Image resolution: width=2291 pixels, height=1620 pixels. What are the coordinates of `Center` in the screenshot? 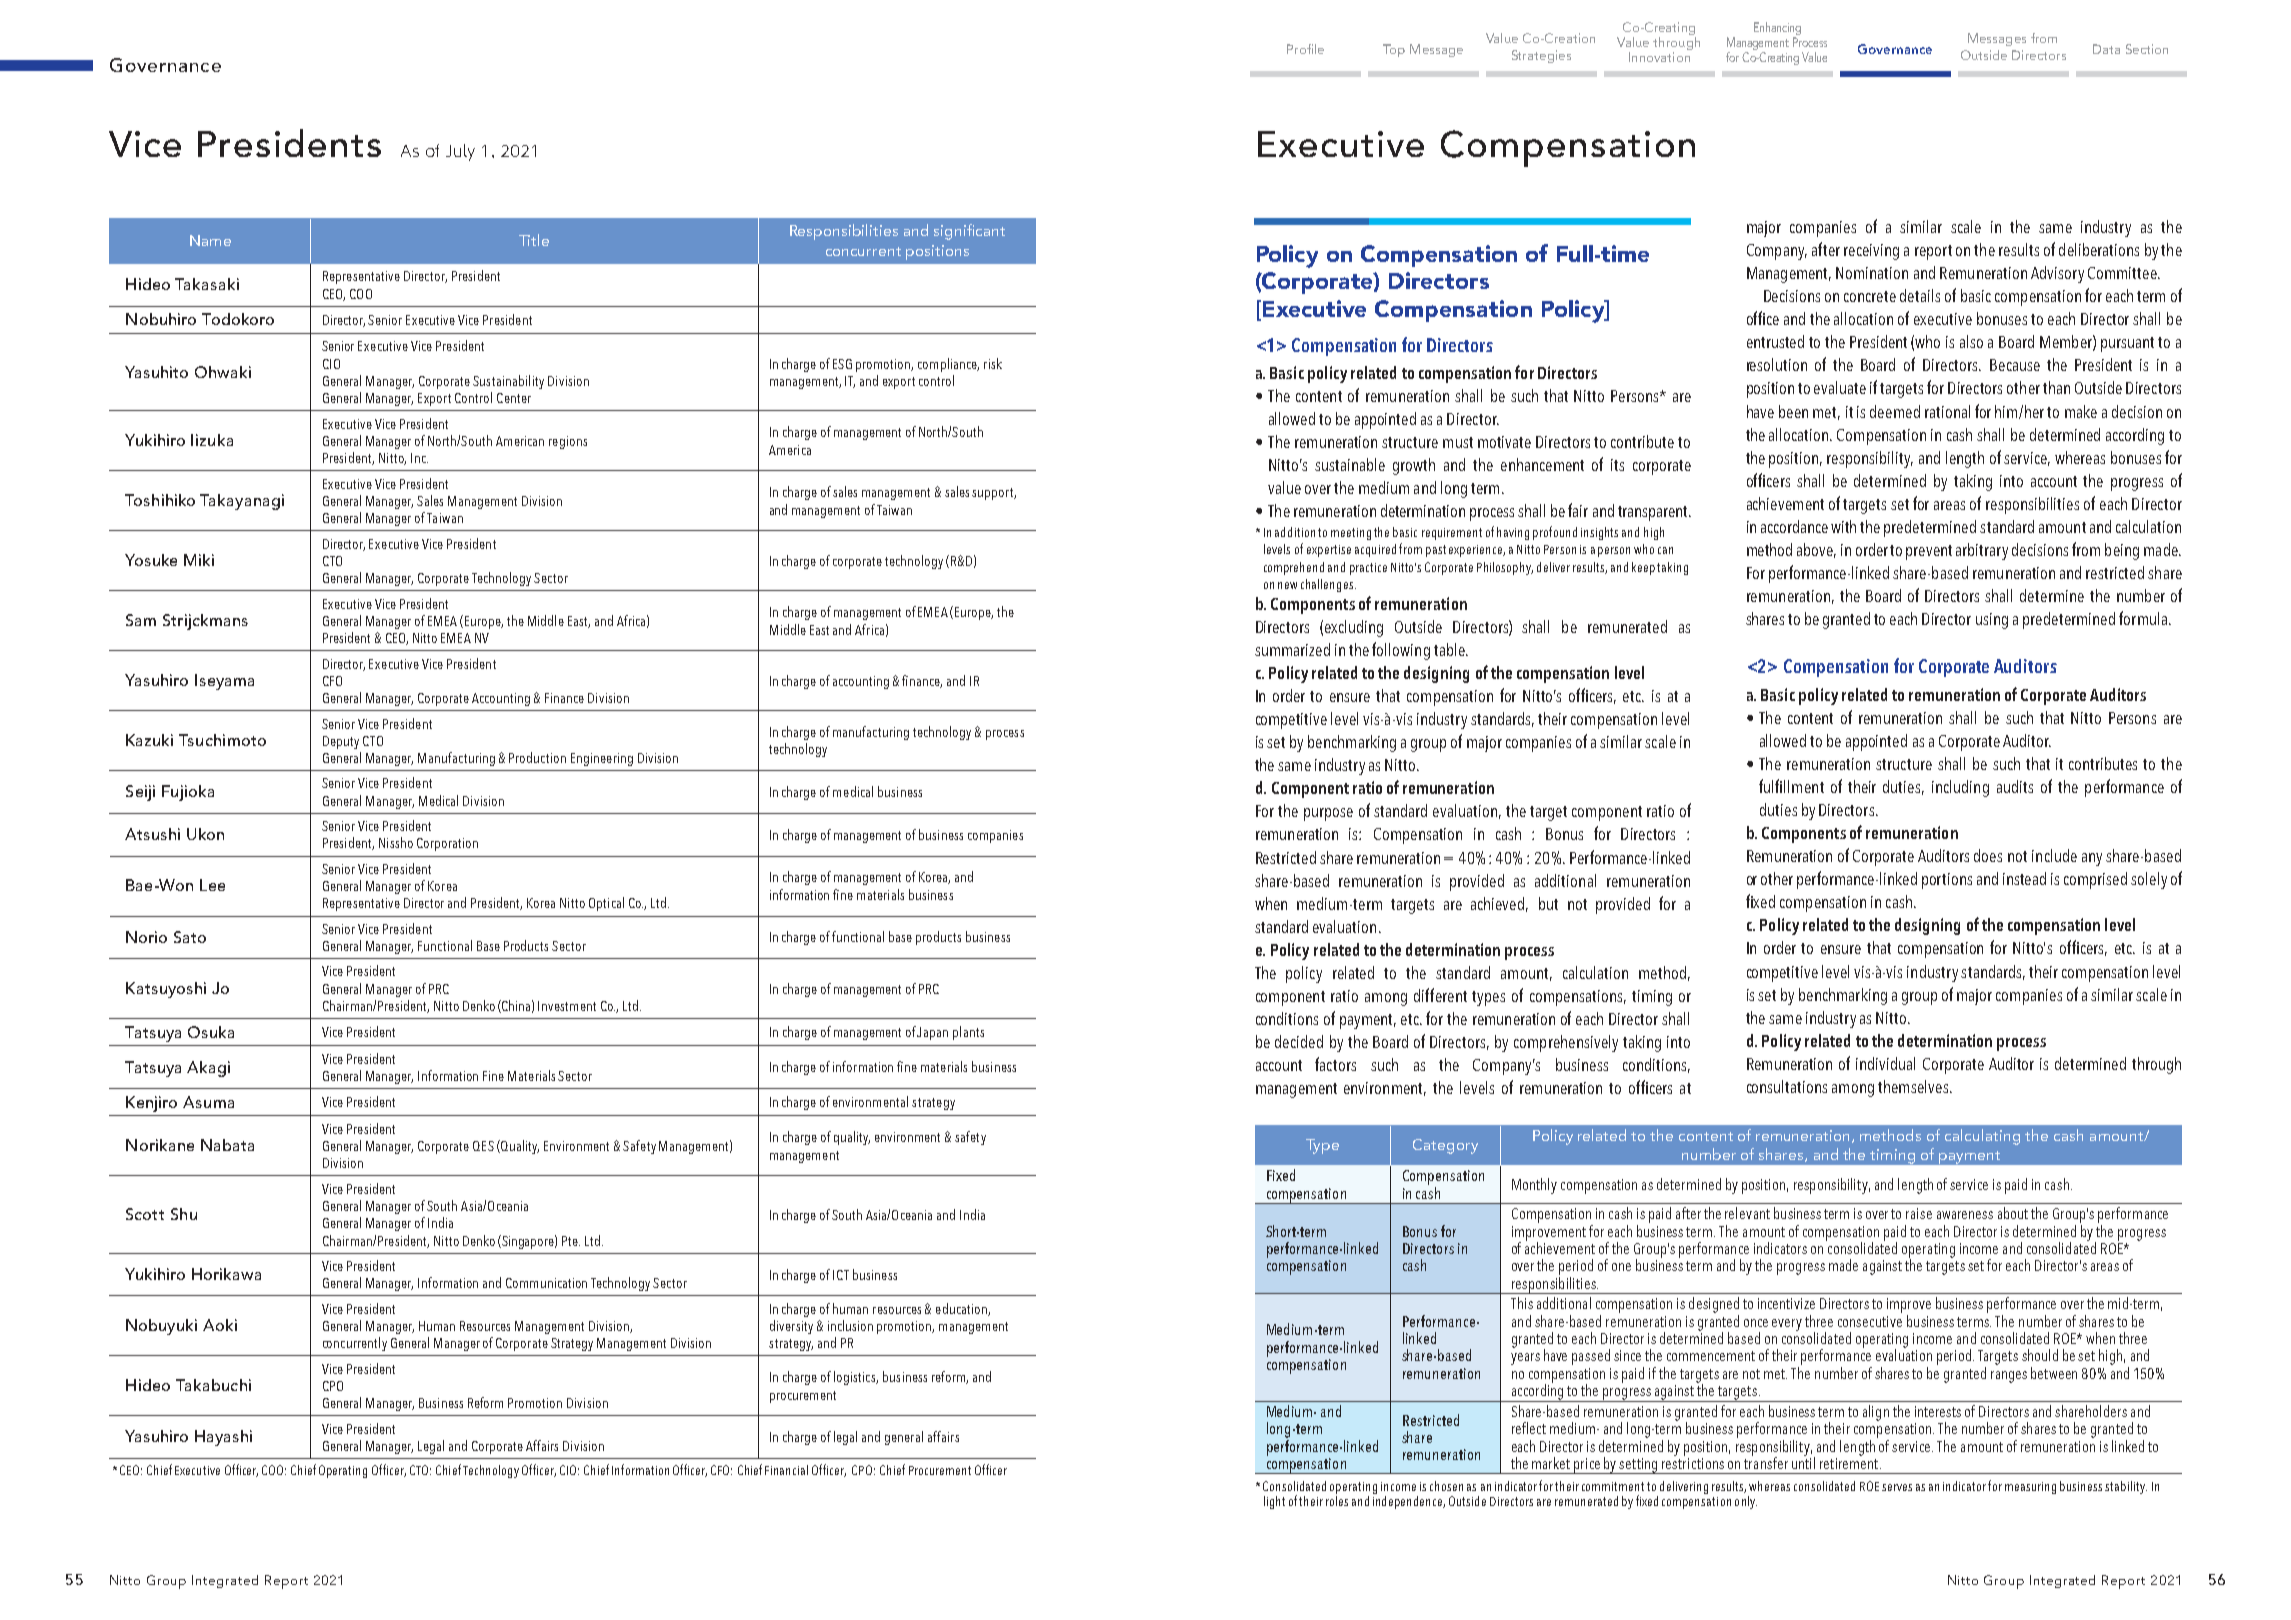 It's located at (514, 398).
